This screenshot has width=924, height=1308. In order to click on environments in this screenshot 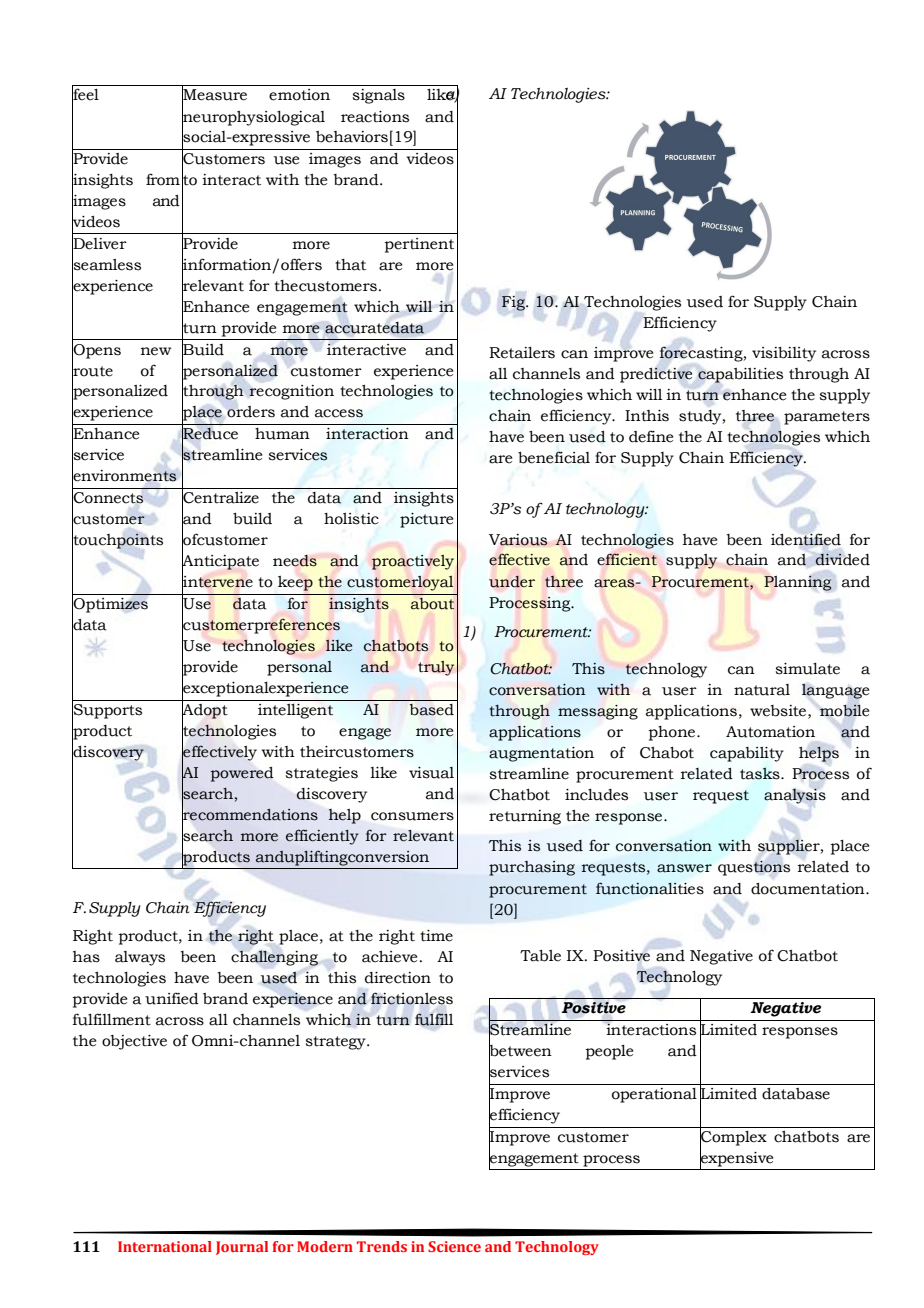, I will do `click(124, 476)`.
